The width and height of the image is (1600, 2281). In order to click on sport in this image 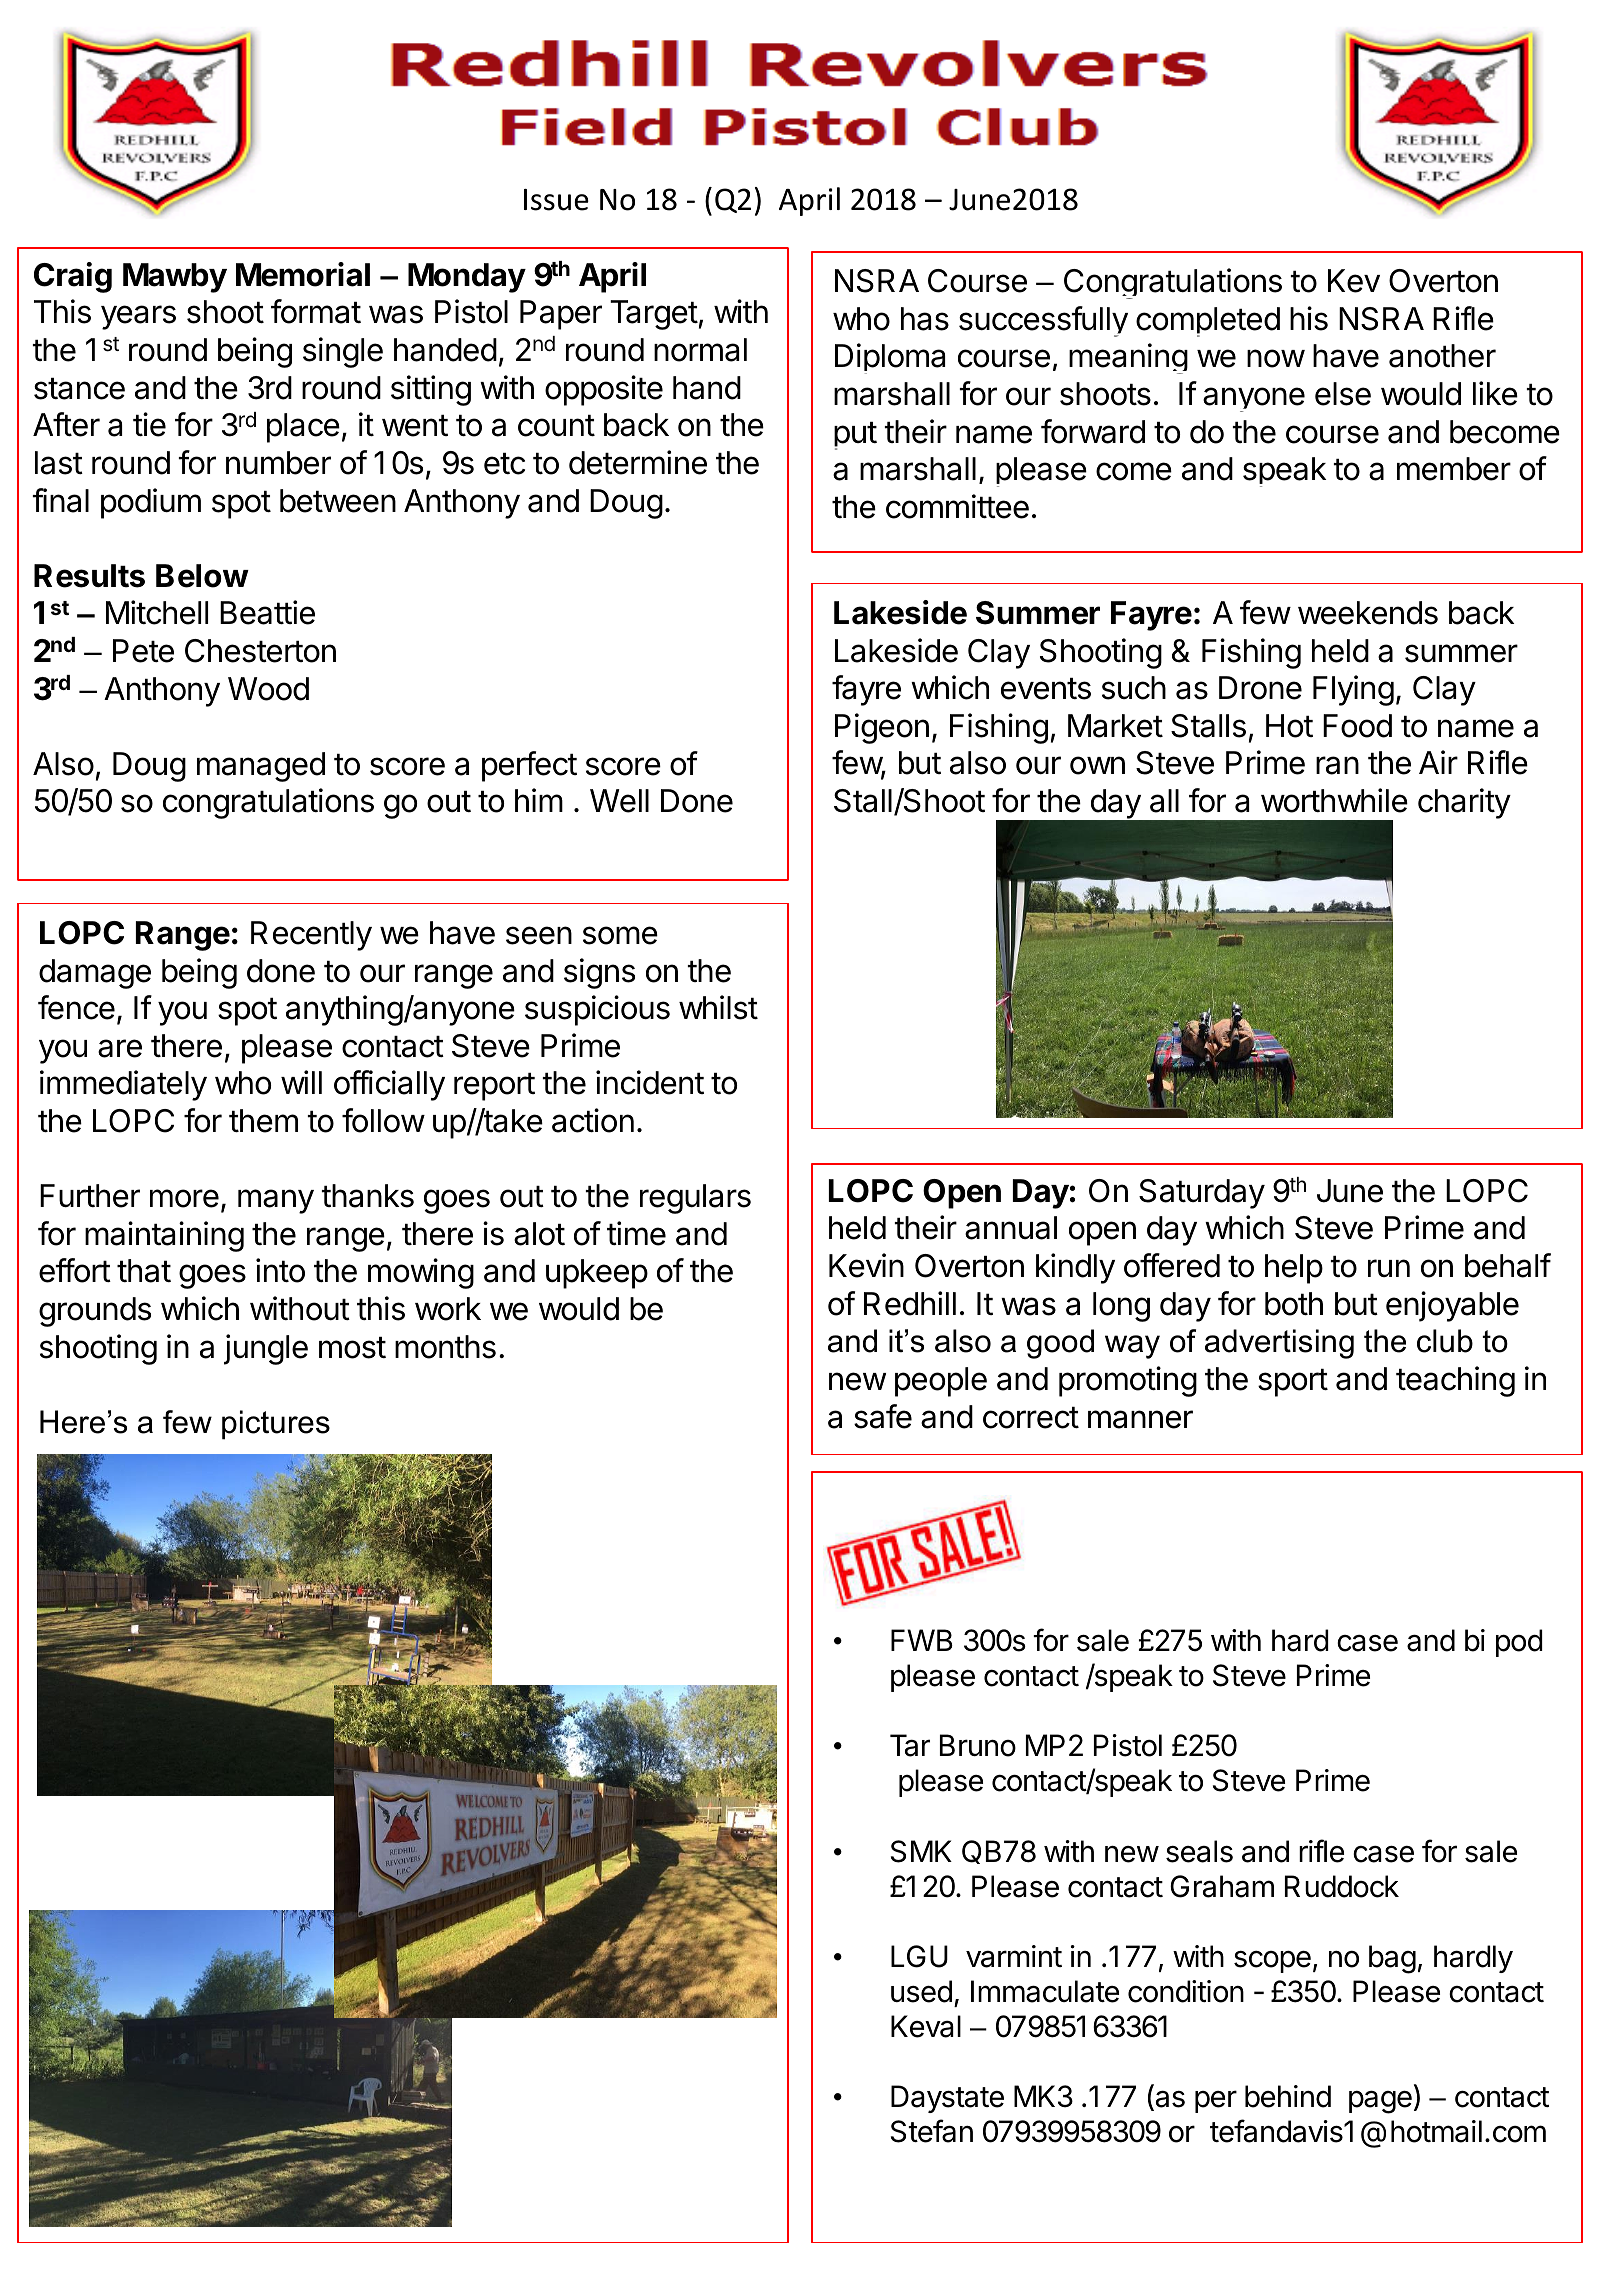, I will do `click(1293, 1383)`.
